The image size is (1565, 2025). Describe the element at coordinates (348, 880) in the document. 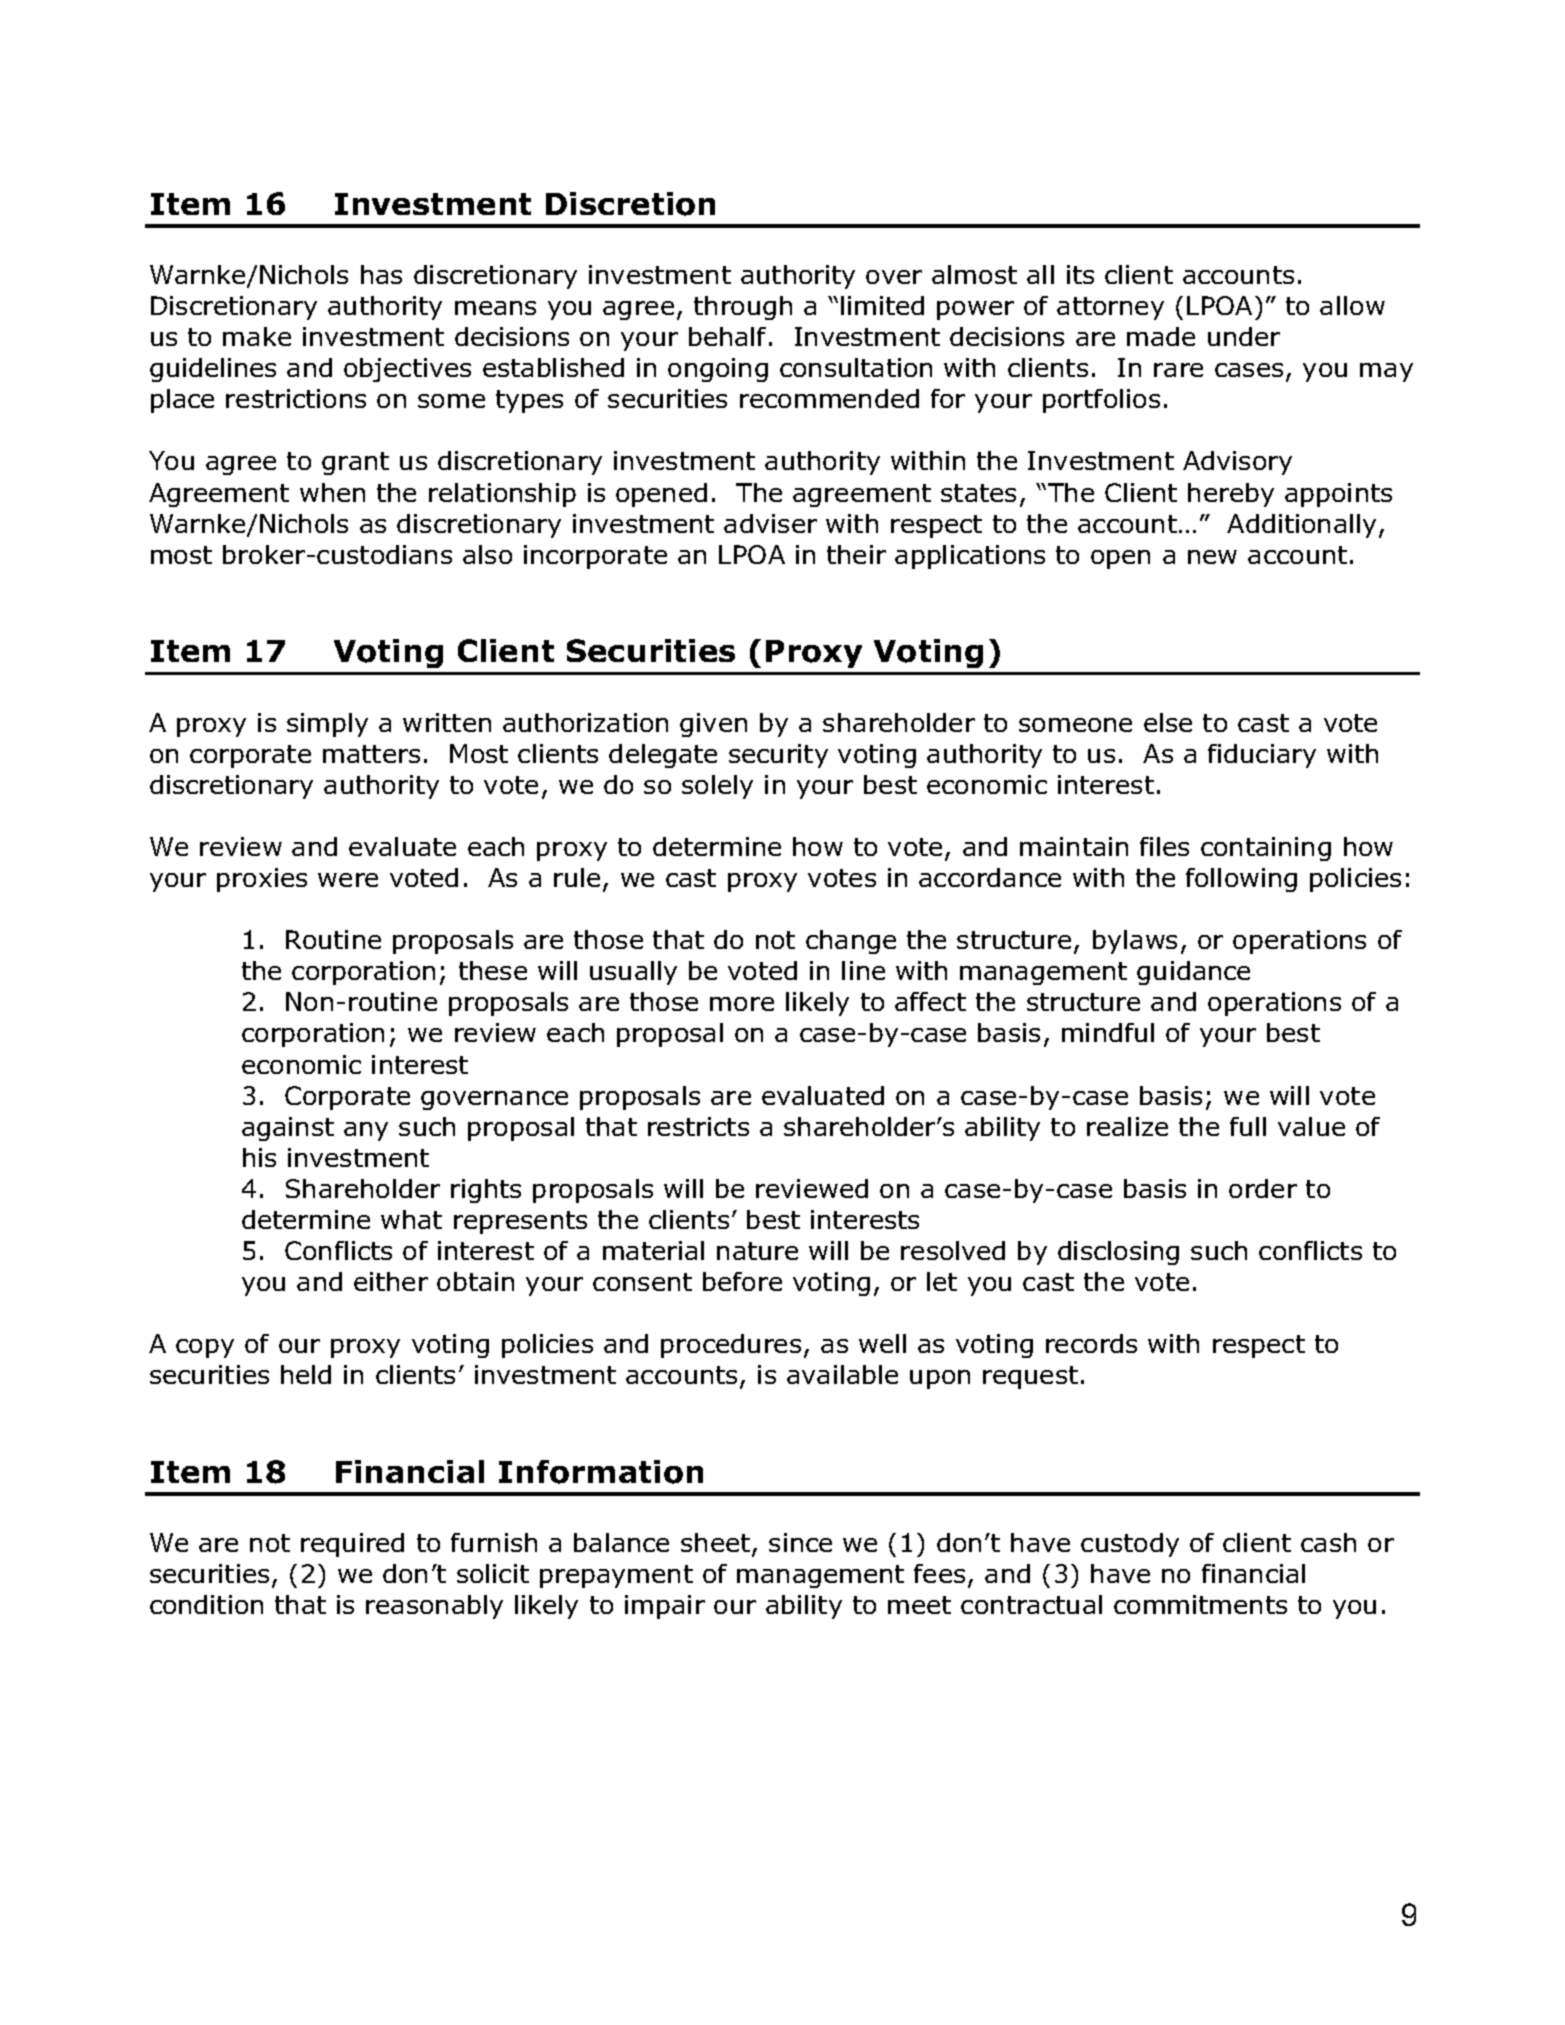

I see `were` at that location.
